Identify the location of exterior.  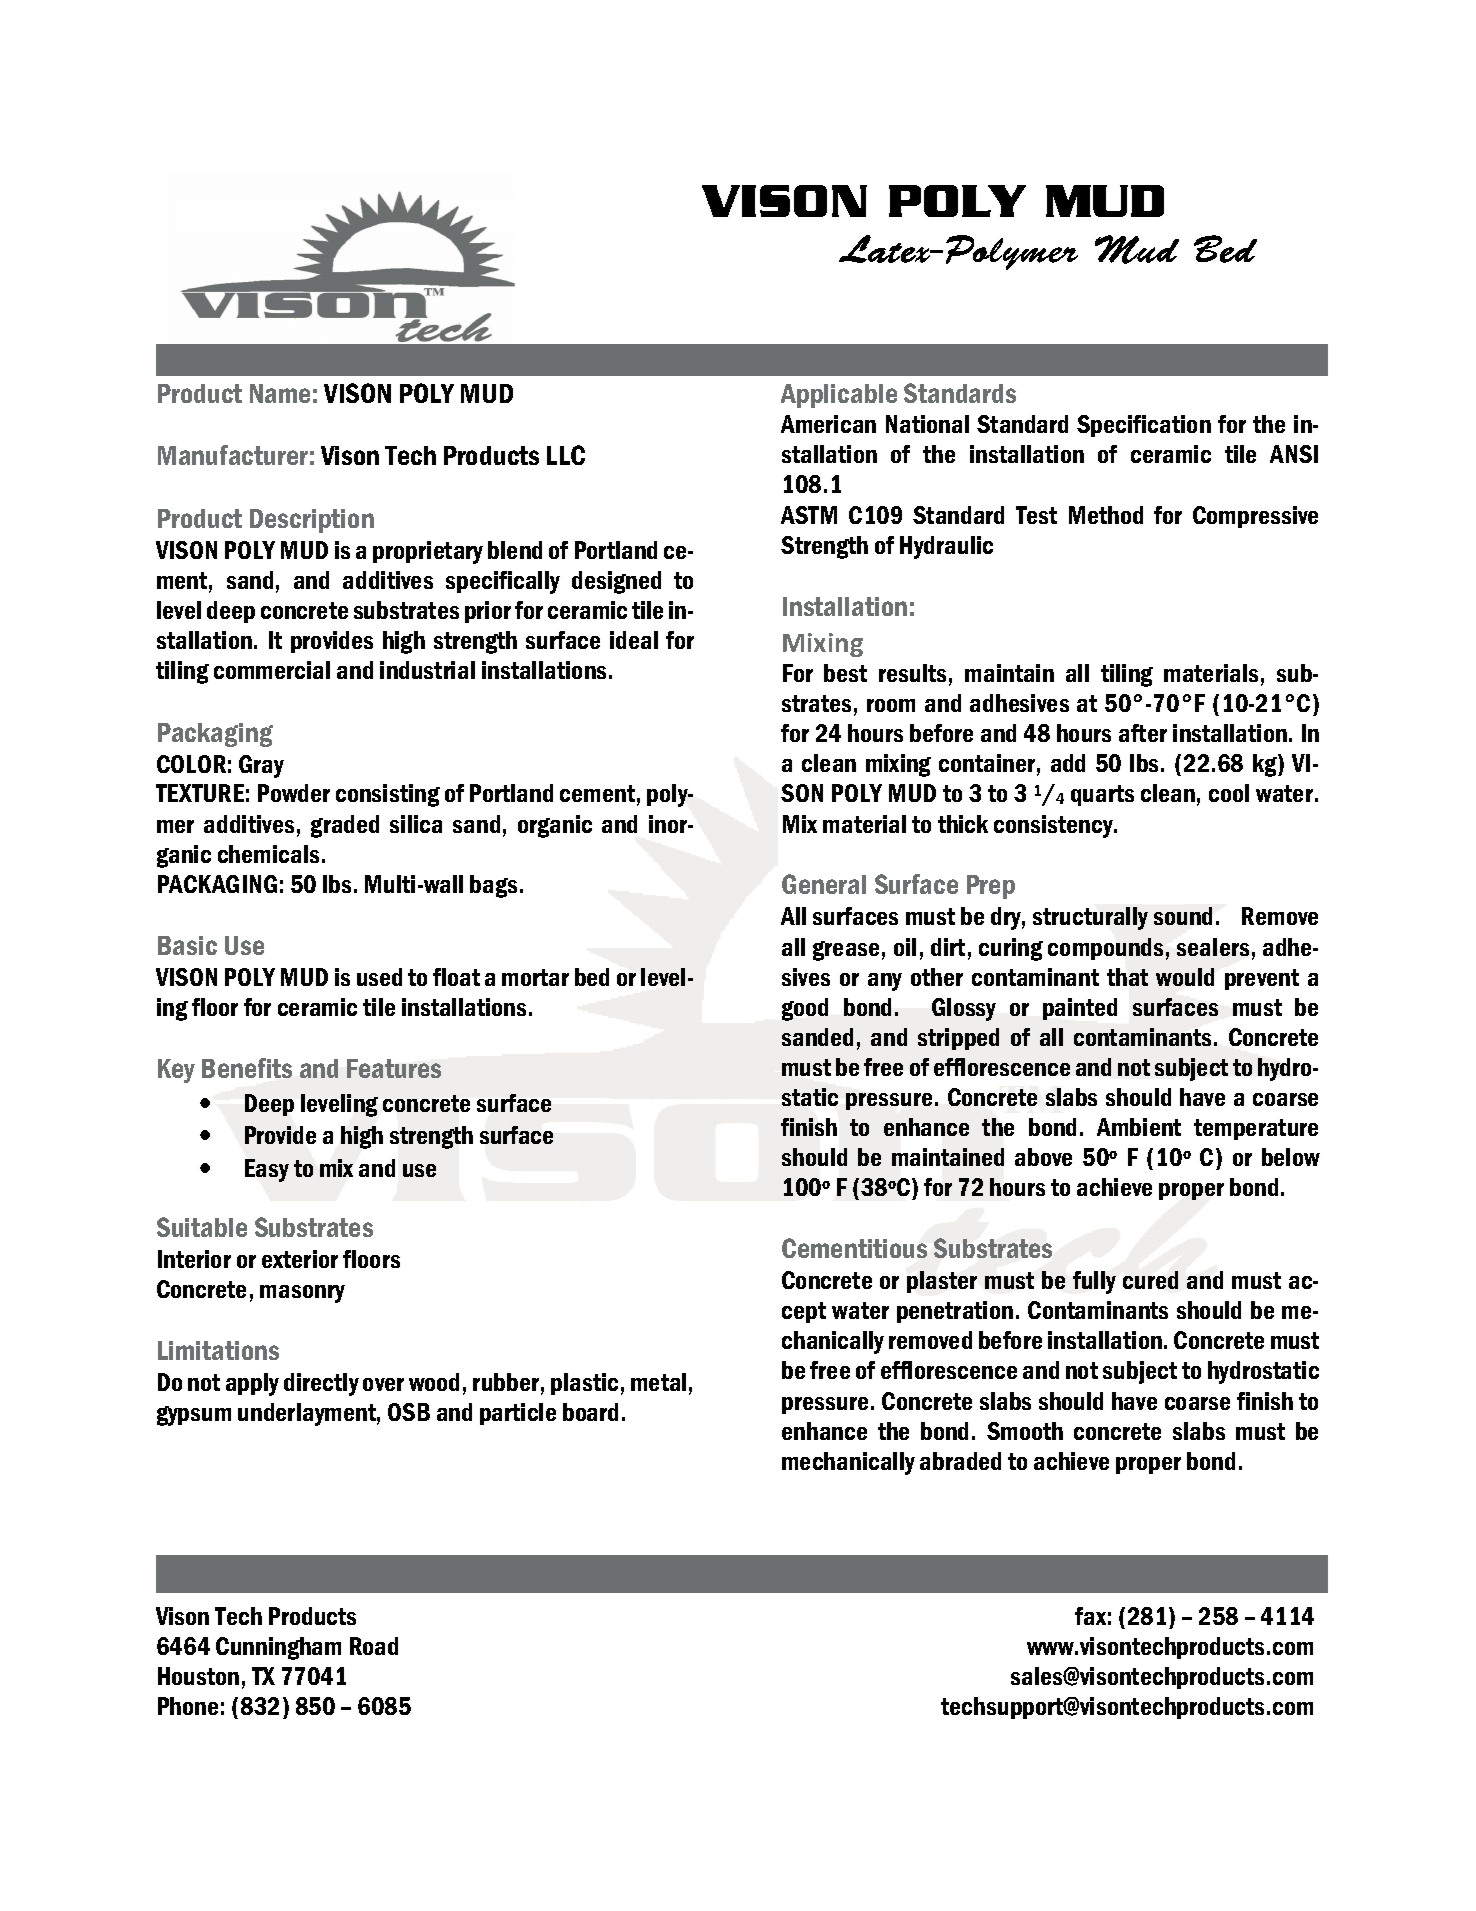
(300, 1259).
